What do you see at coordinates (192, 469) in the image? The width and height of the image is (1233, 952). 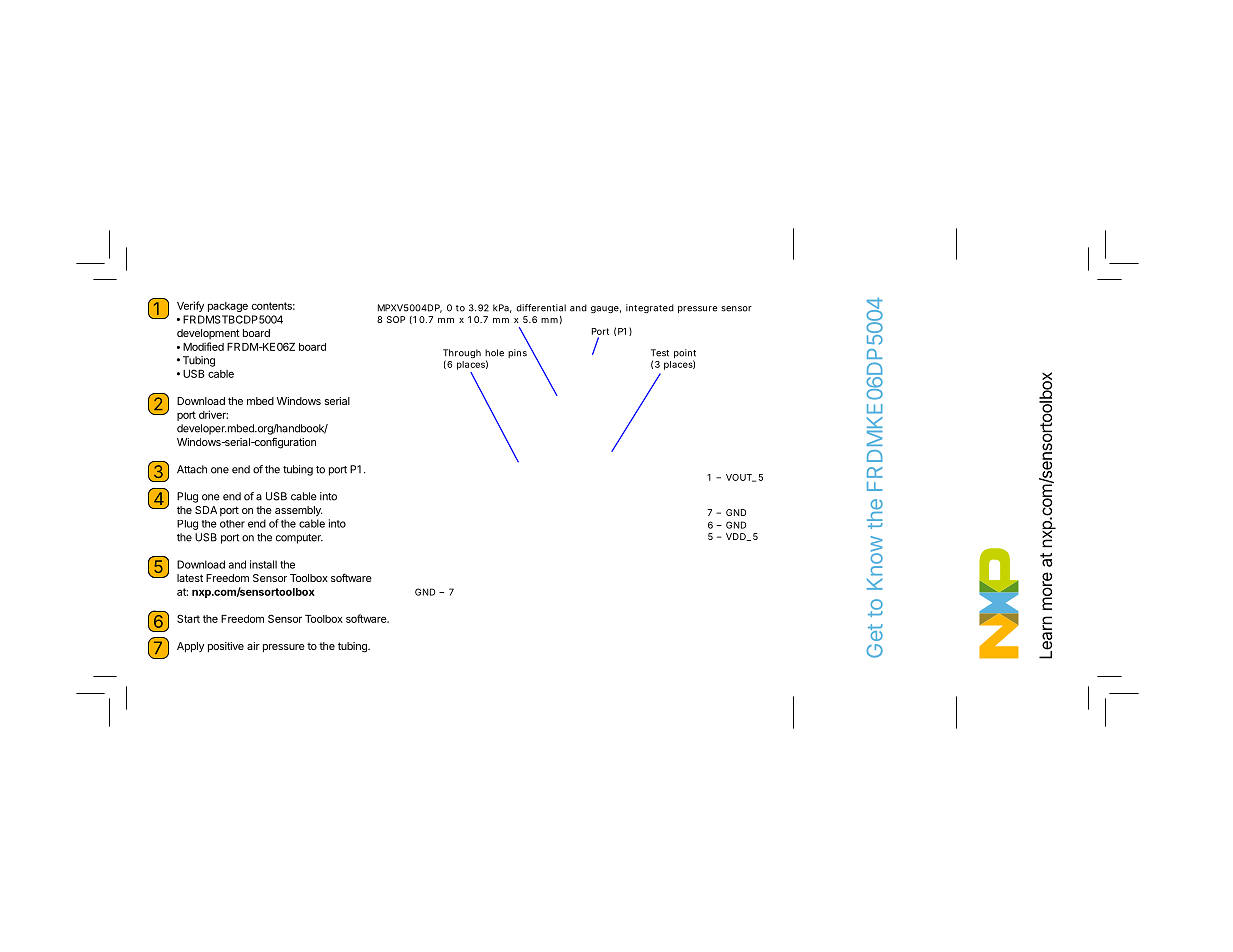 I see `Attach` at bounding box center [192, 469].
